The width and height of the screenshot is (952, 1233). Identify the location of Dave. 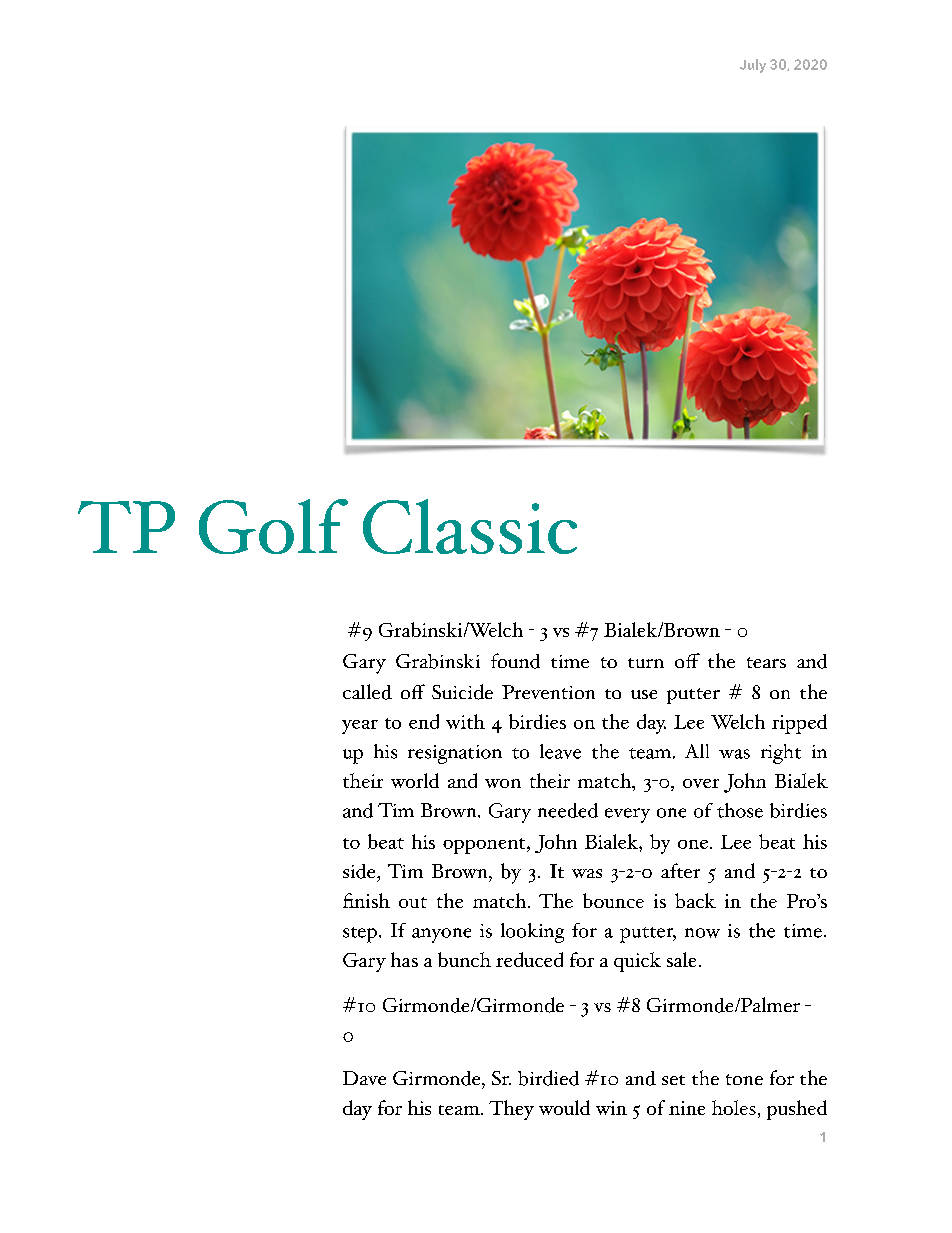
(364, 1078).
